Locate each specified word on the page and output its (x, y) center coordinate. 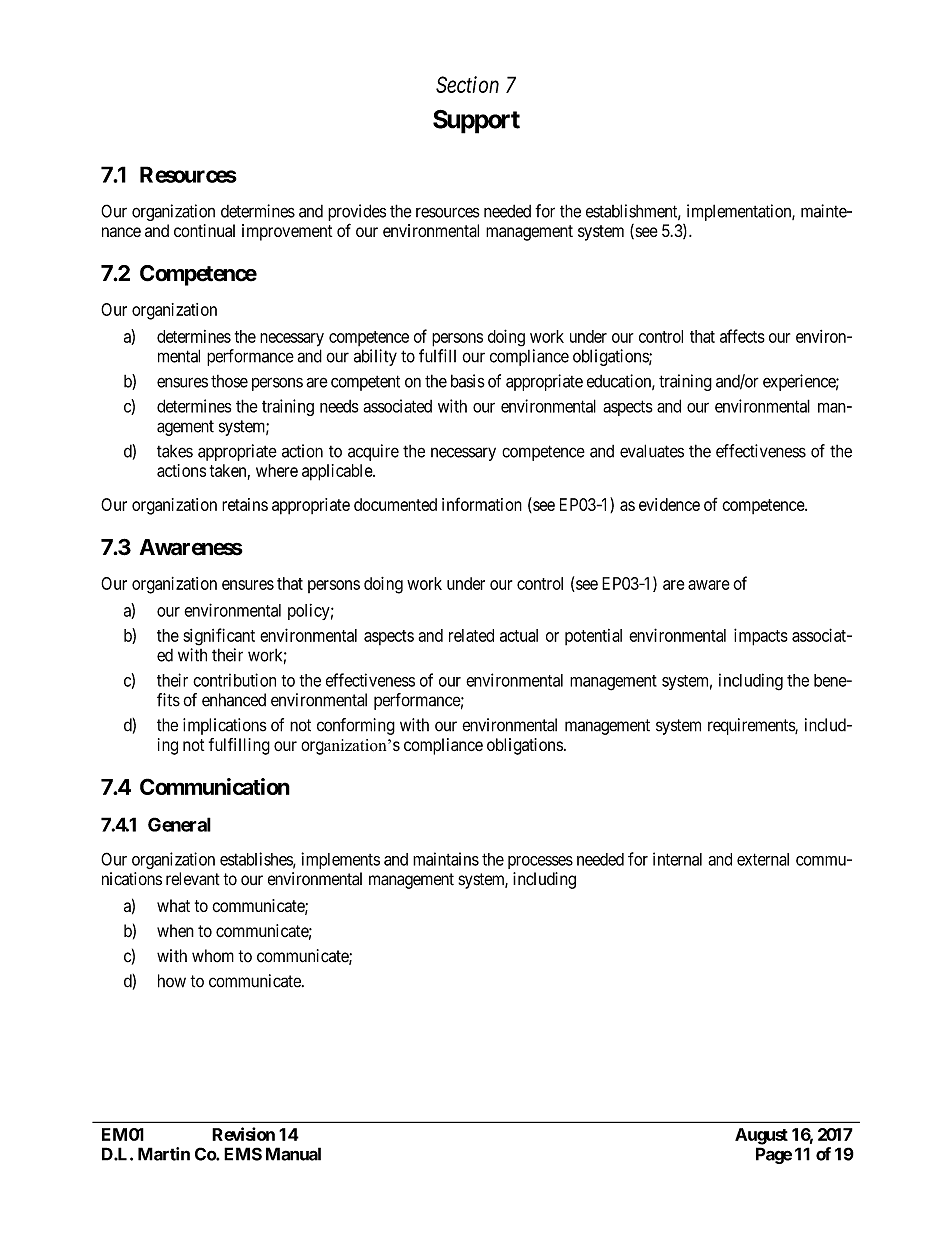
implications (225, 726)
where (277, 470)
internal (677, 859)
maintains (446, 859)
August (761, 1136)
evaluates (652, 451)
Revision (243, 1134)
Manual (293, 1154)
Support (476, 122)
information (482, 504)
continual (204, 230)
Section (467, 84)
